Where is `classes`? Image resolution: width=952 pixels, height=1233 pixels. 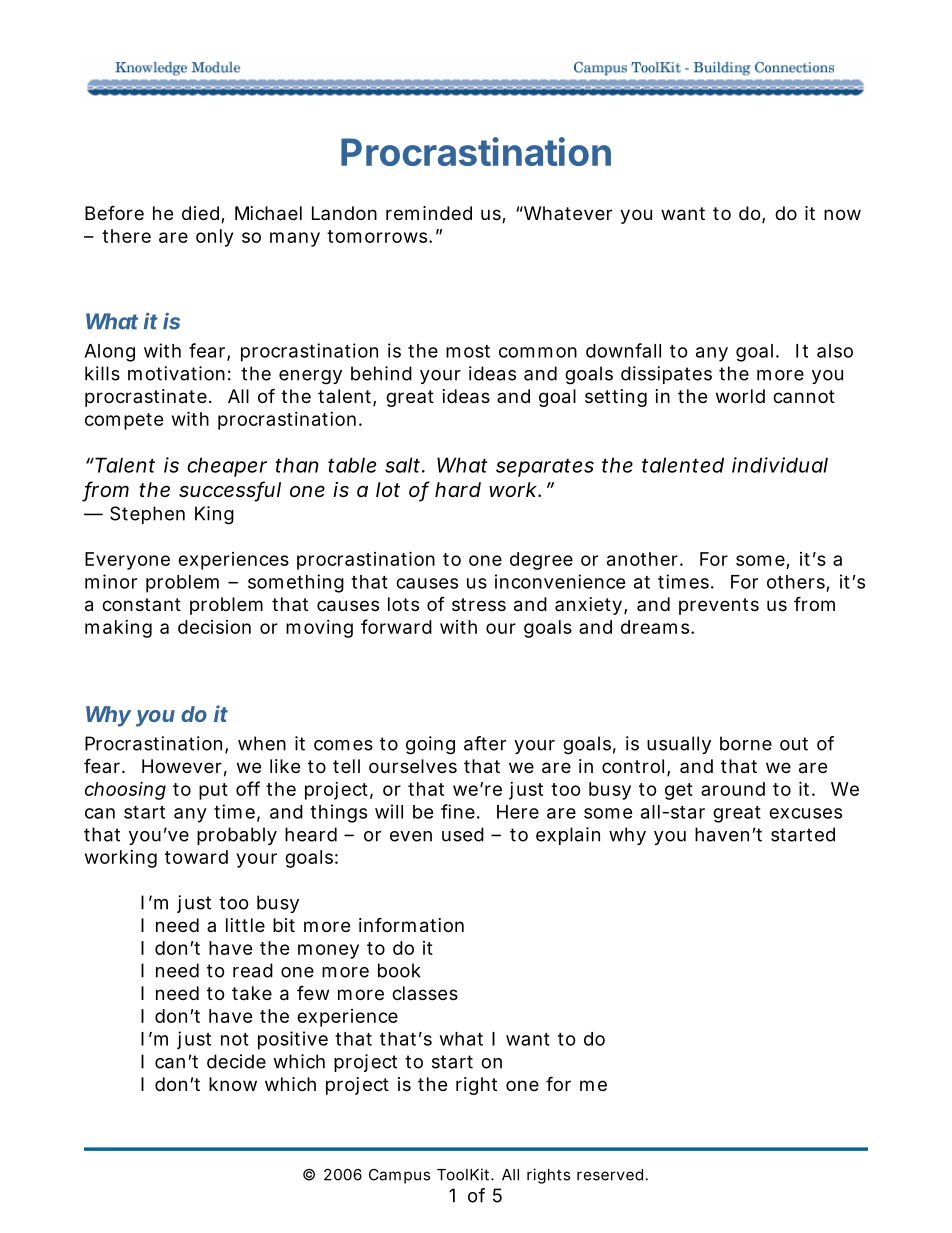 classes is located at coordinates (425, 993).
